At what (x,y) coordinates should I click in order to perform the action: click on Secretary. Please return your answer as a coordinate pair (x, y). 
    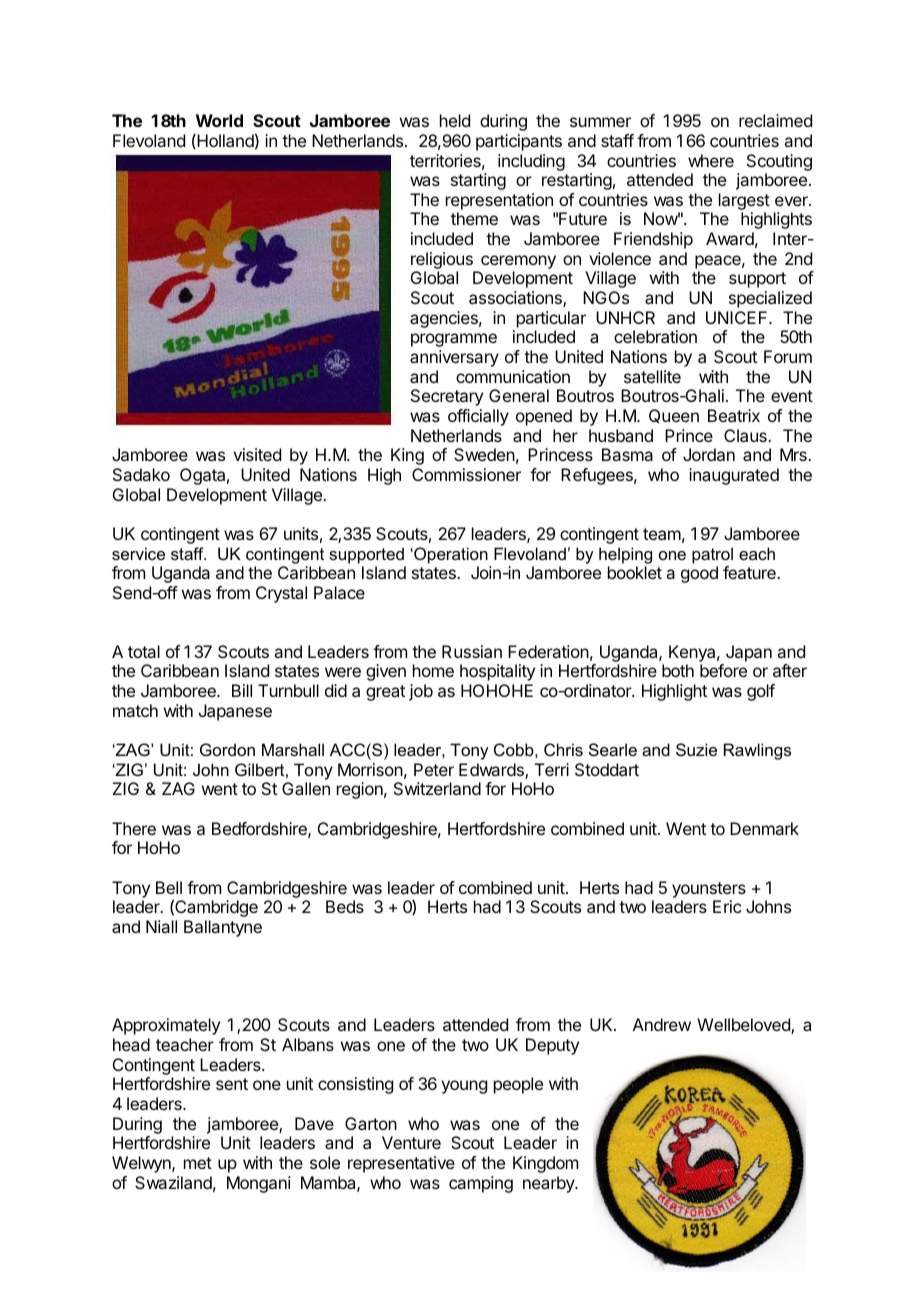
    Looking at the image, I should click on (447, 397).
